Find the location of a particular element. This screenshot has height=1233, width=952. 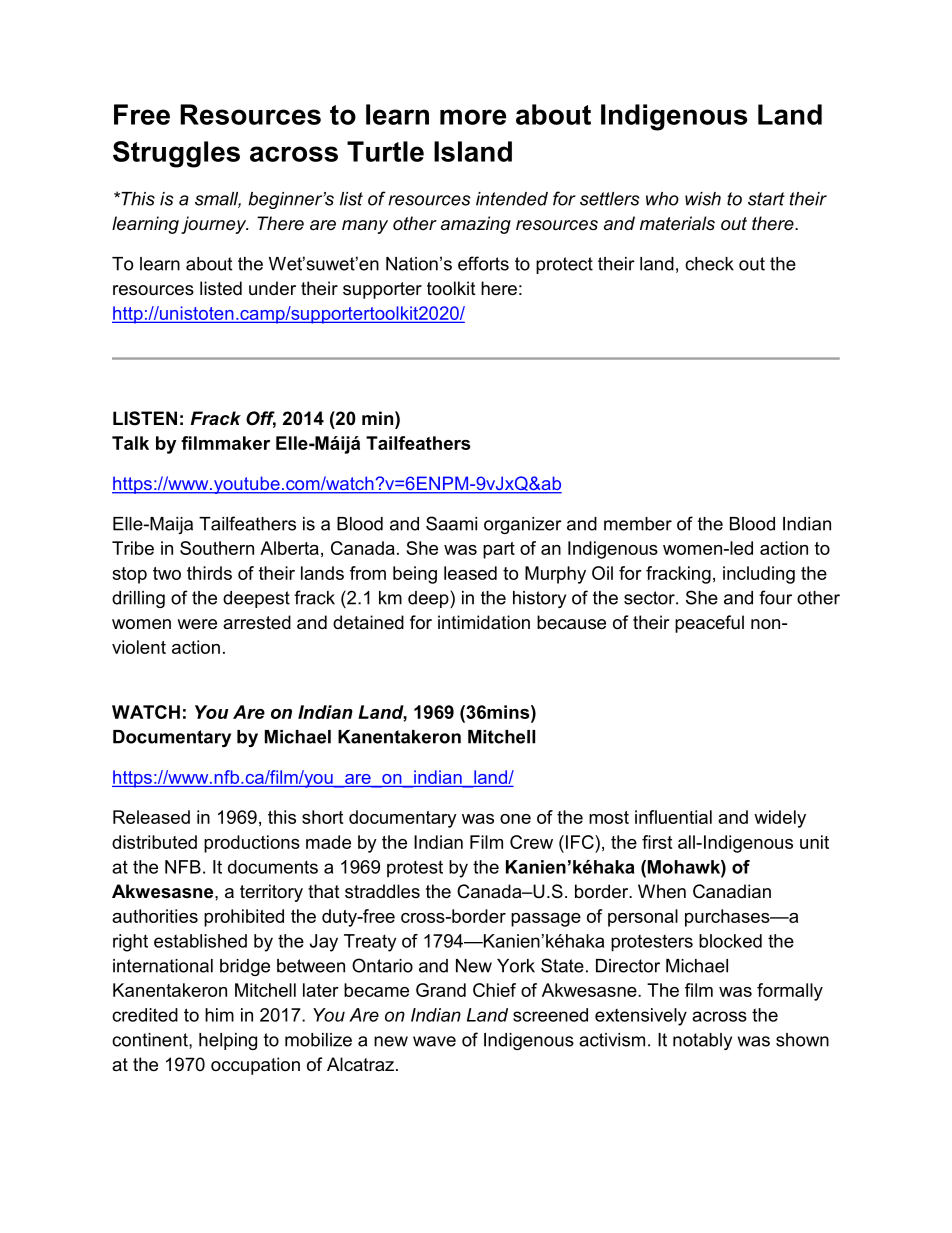

one is located at coordinates (515, 819).
